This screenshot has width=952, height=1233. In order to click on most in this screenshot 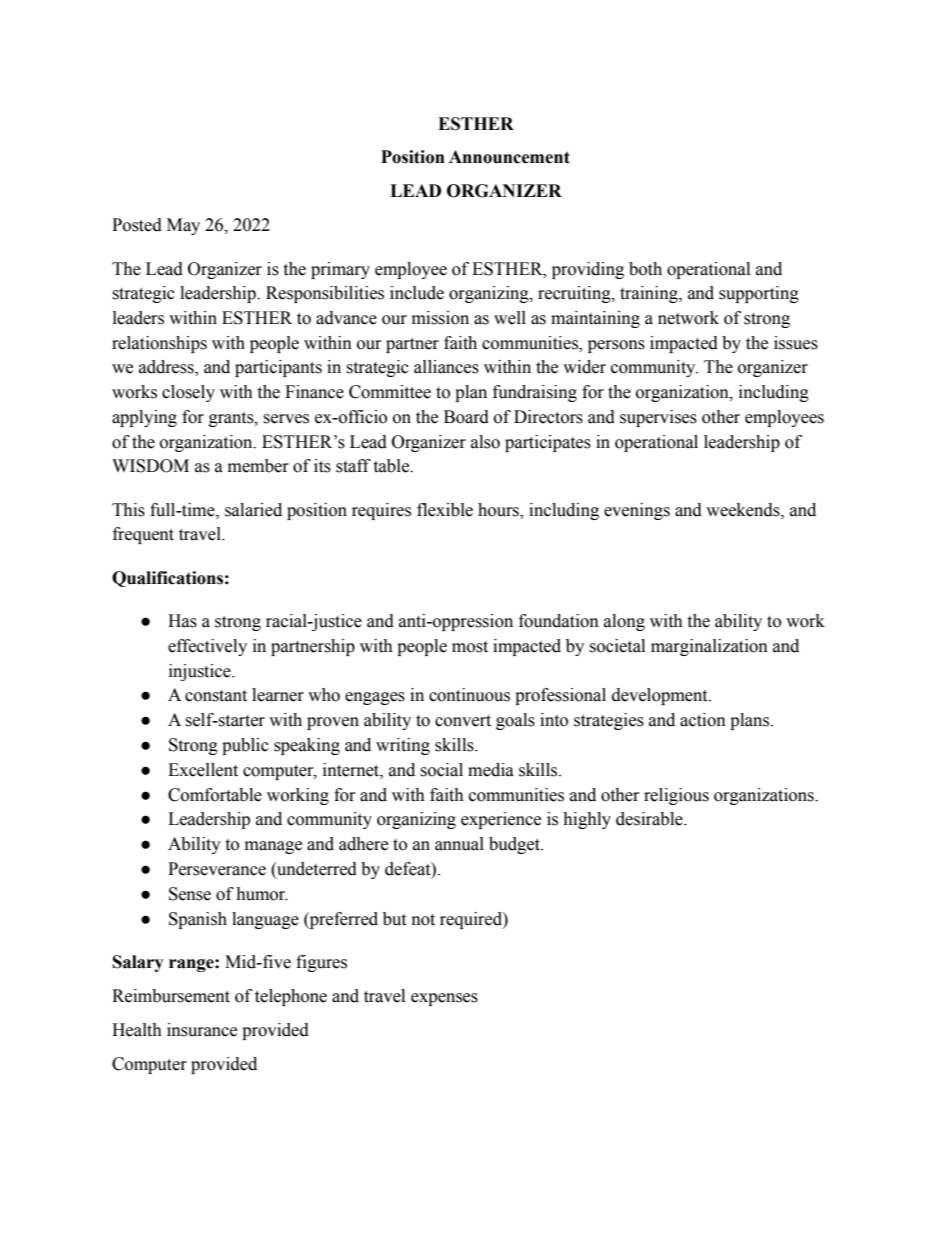, I will do `click(470, 647)`.
